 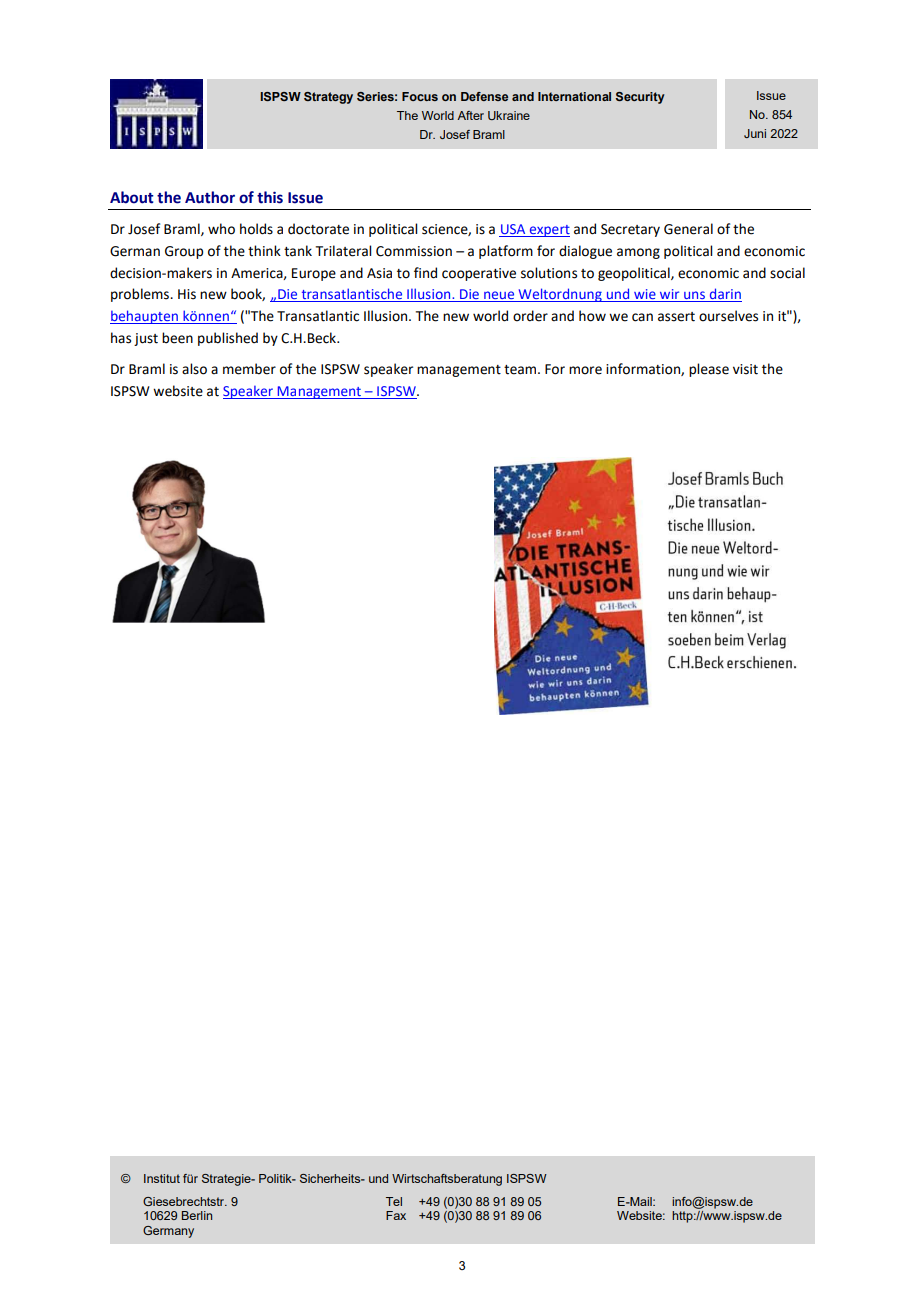 What do you see at coordinates (585, 370) in the image?
I see `more` at bounding box center [585, 370].
